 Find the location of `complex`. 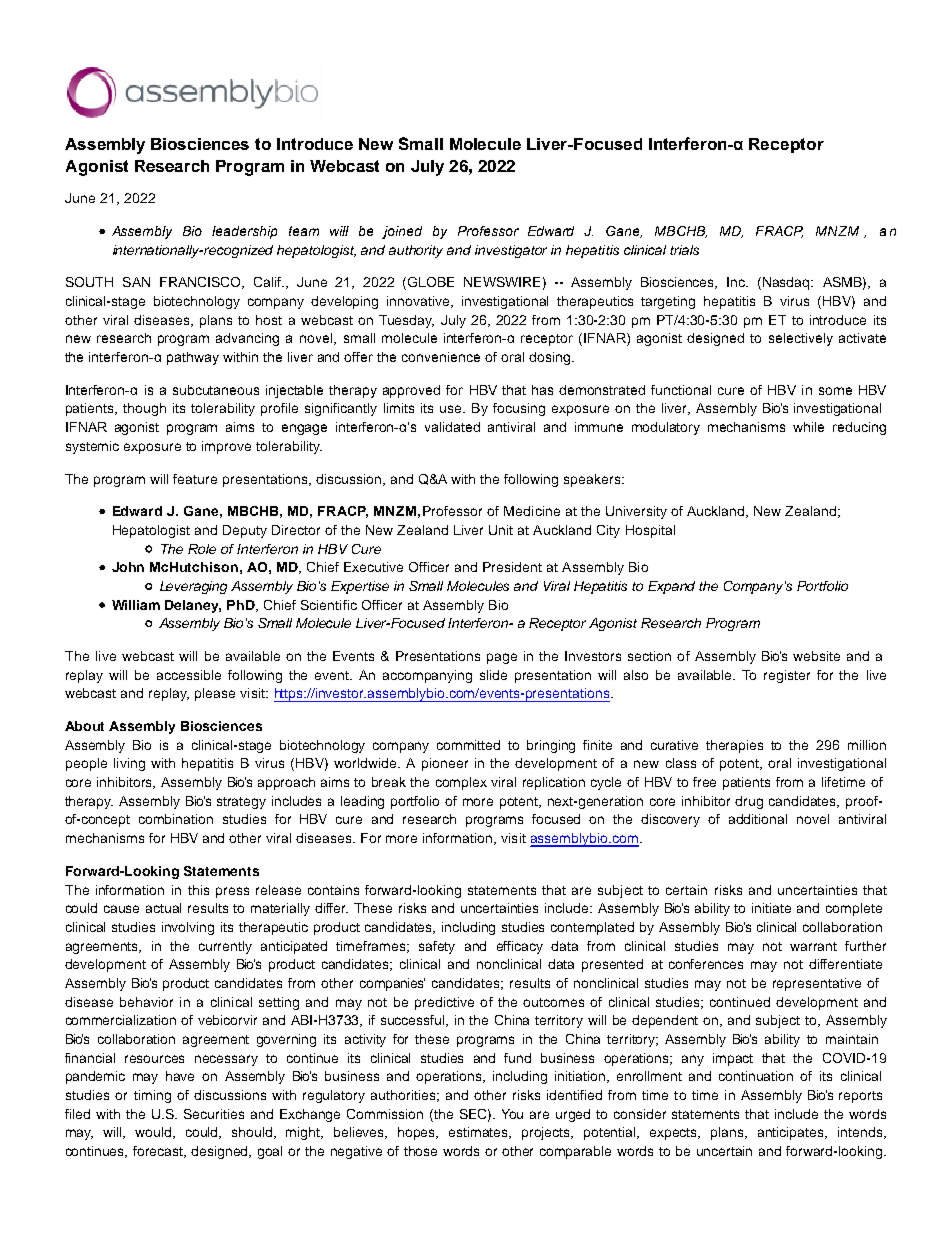

complex is located at coordinates (461, 783).
